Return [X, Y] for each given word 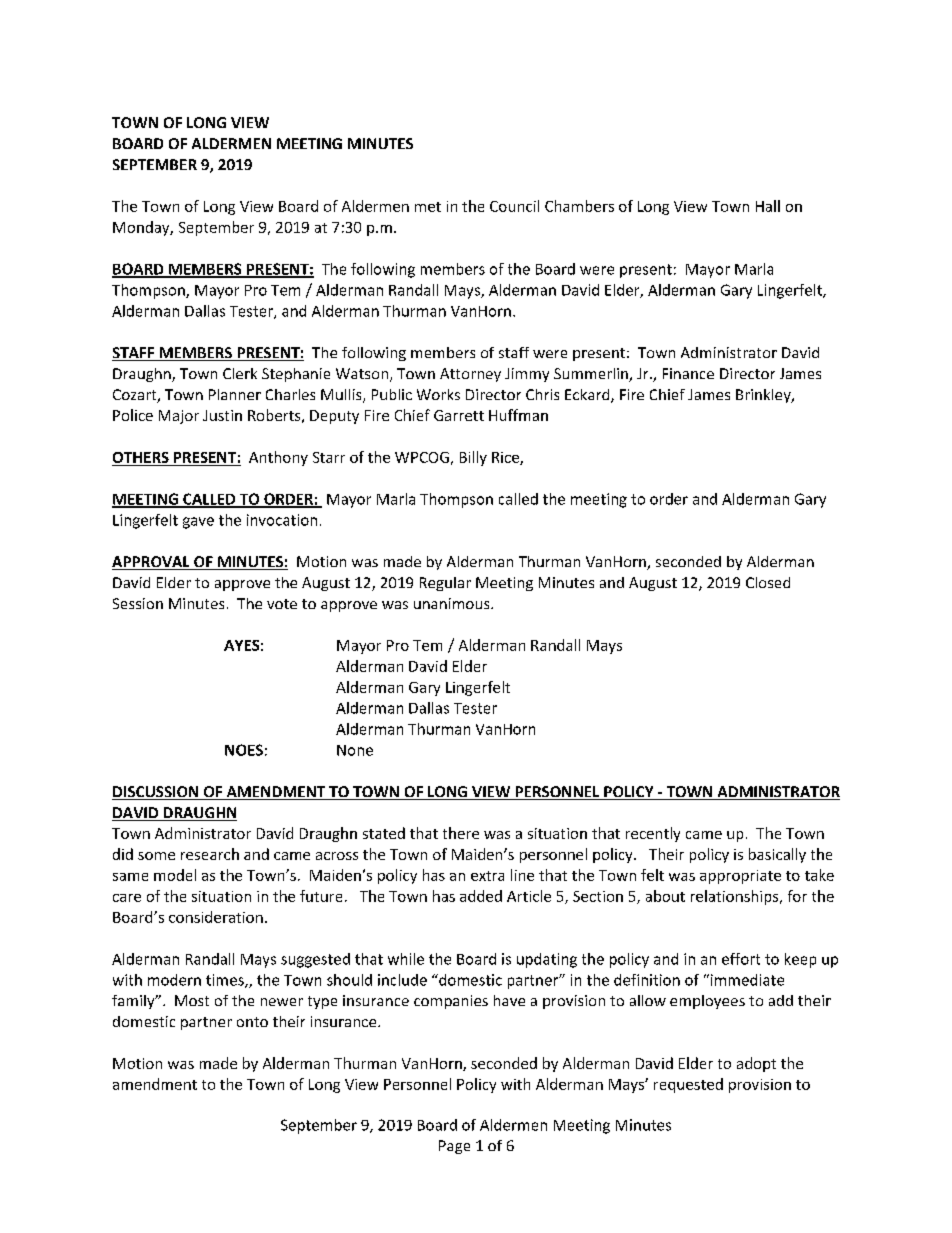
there [461, 833]
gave [198, 523]
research [210, 854]
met [428, 207]
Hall [768, 206]
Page [454, 1147]
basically [777, 855]
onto [252, 1022]
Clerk [240, 373]
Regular [445, 584]
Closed [768, 582]
